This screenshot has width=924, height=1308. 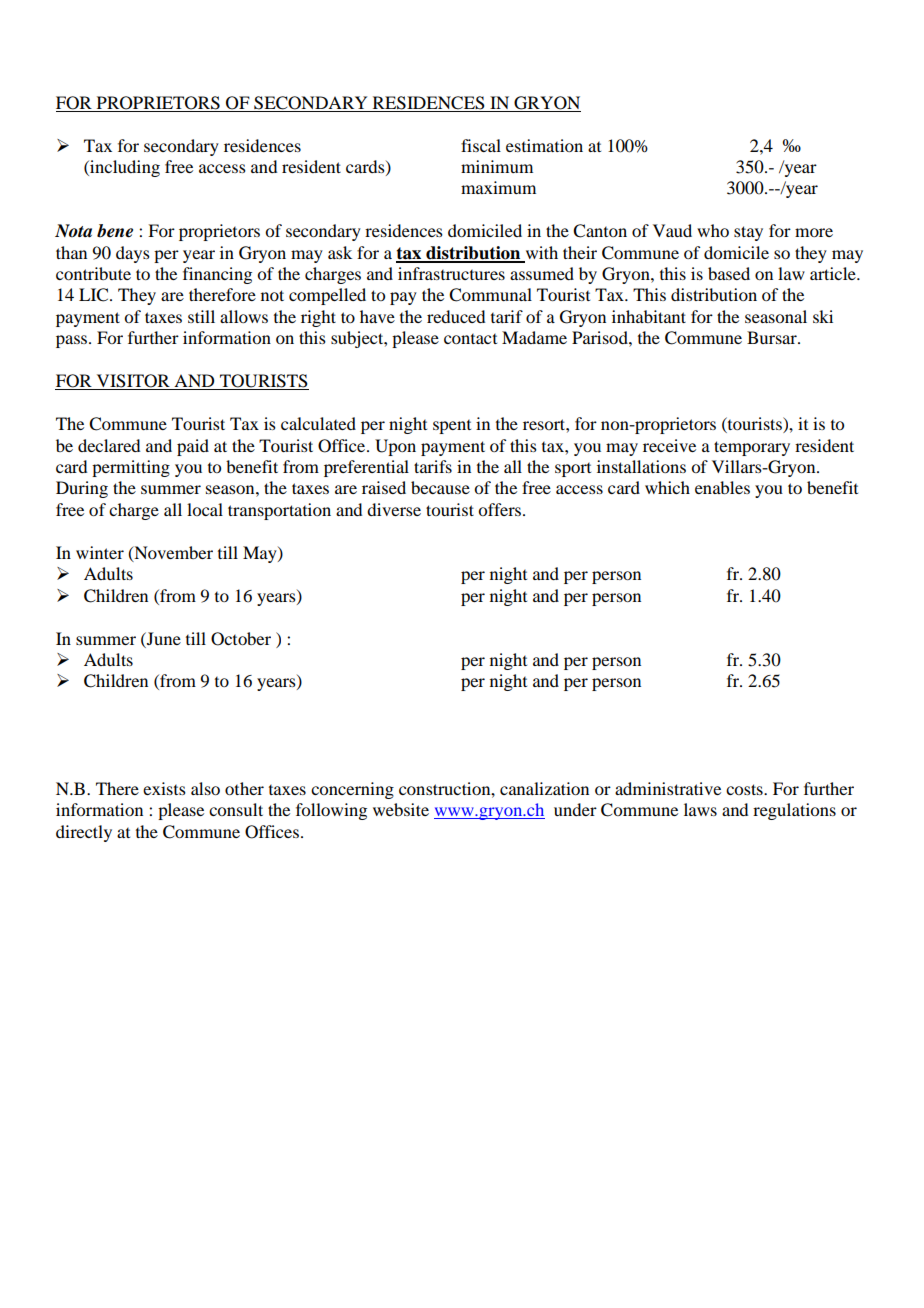 I want to click on enables, so click(x=722, y=487).
